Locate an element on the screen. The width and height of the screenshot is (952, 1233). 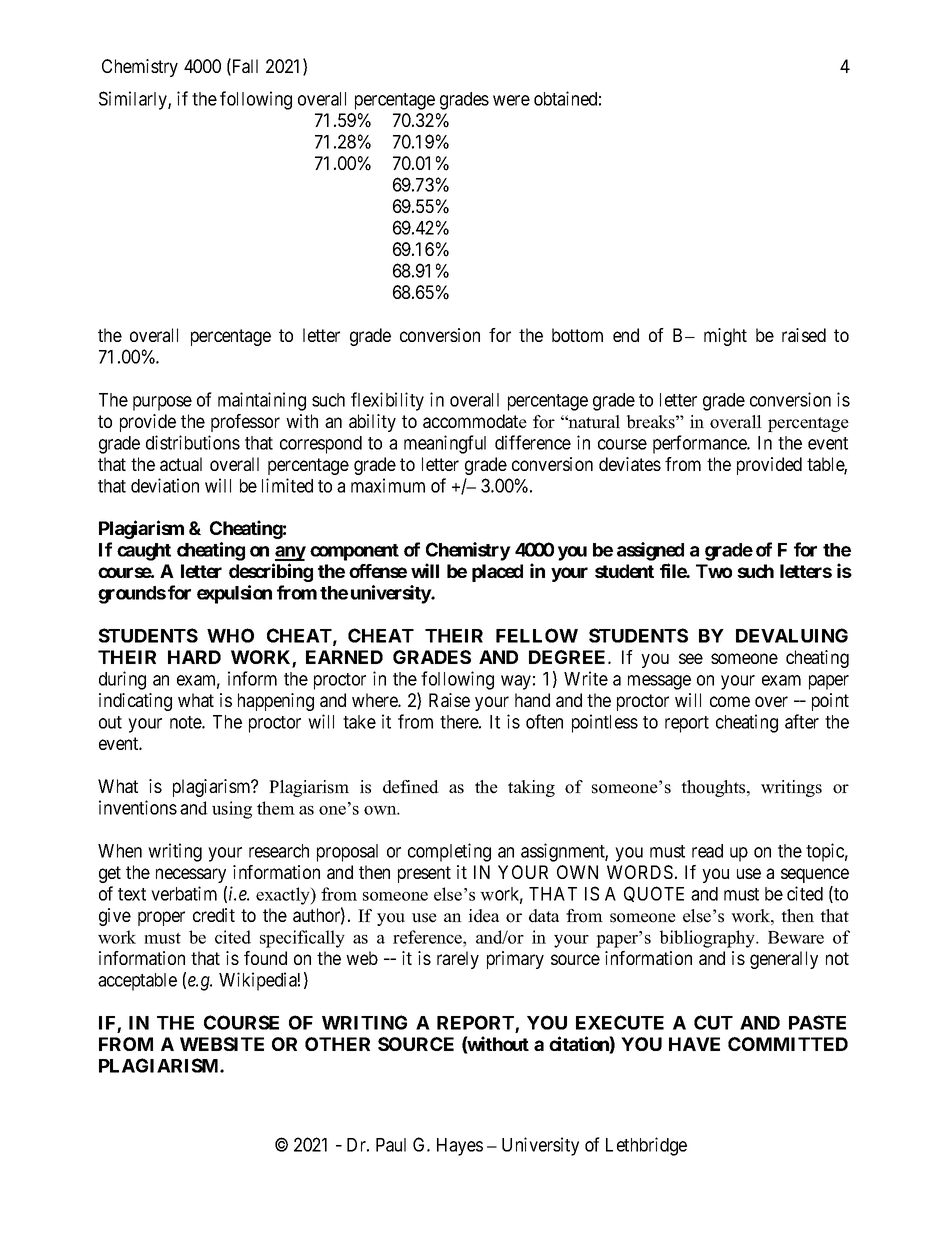
FELLOW is located at coordinates (537, 635).
